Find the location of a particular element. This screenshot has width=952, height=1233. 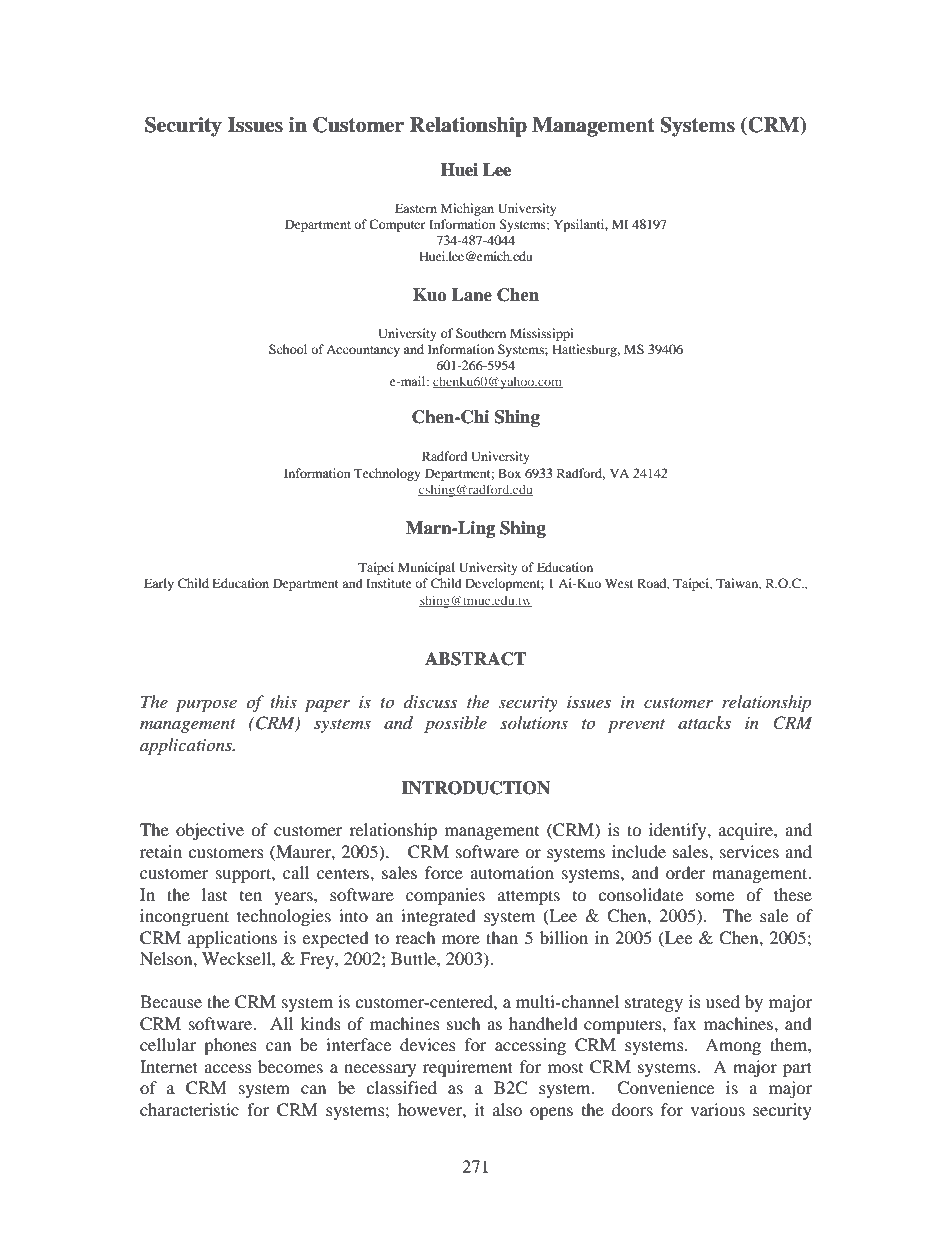

attacks is located at coordinates (704, 722).
